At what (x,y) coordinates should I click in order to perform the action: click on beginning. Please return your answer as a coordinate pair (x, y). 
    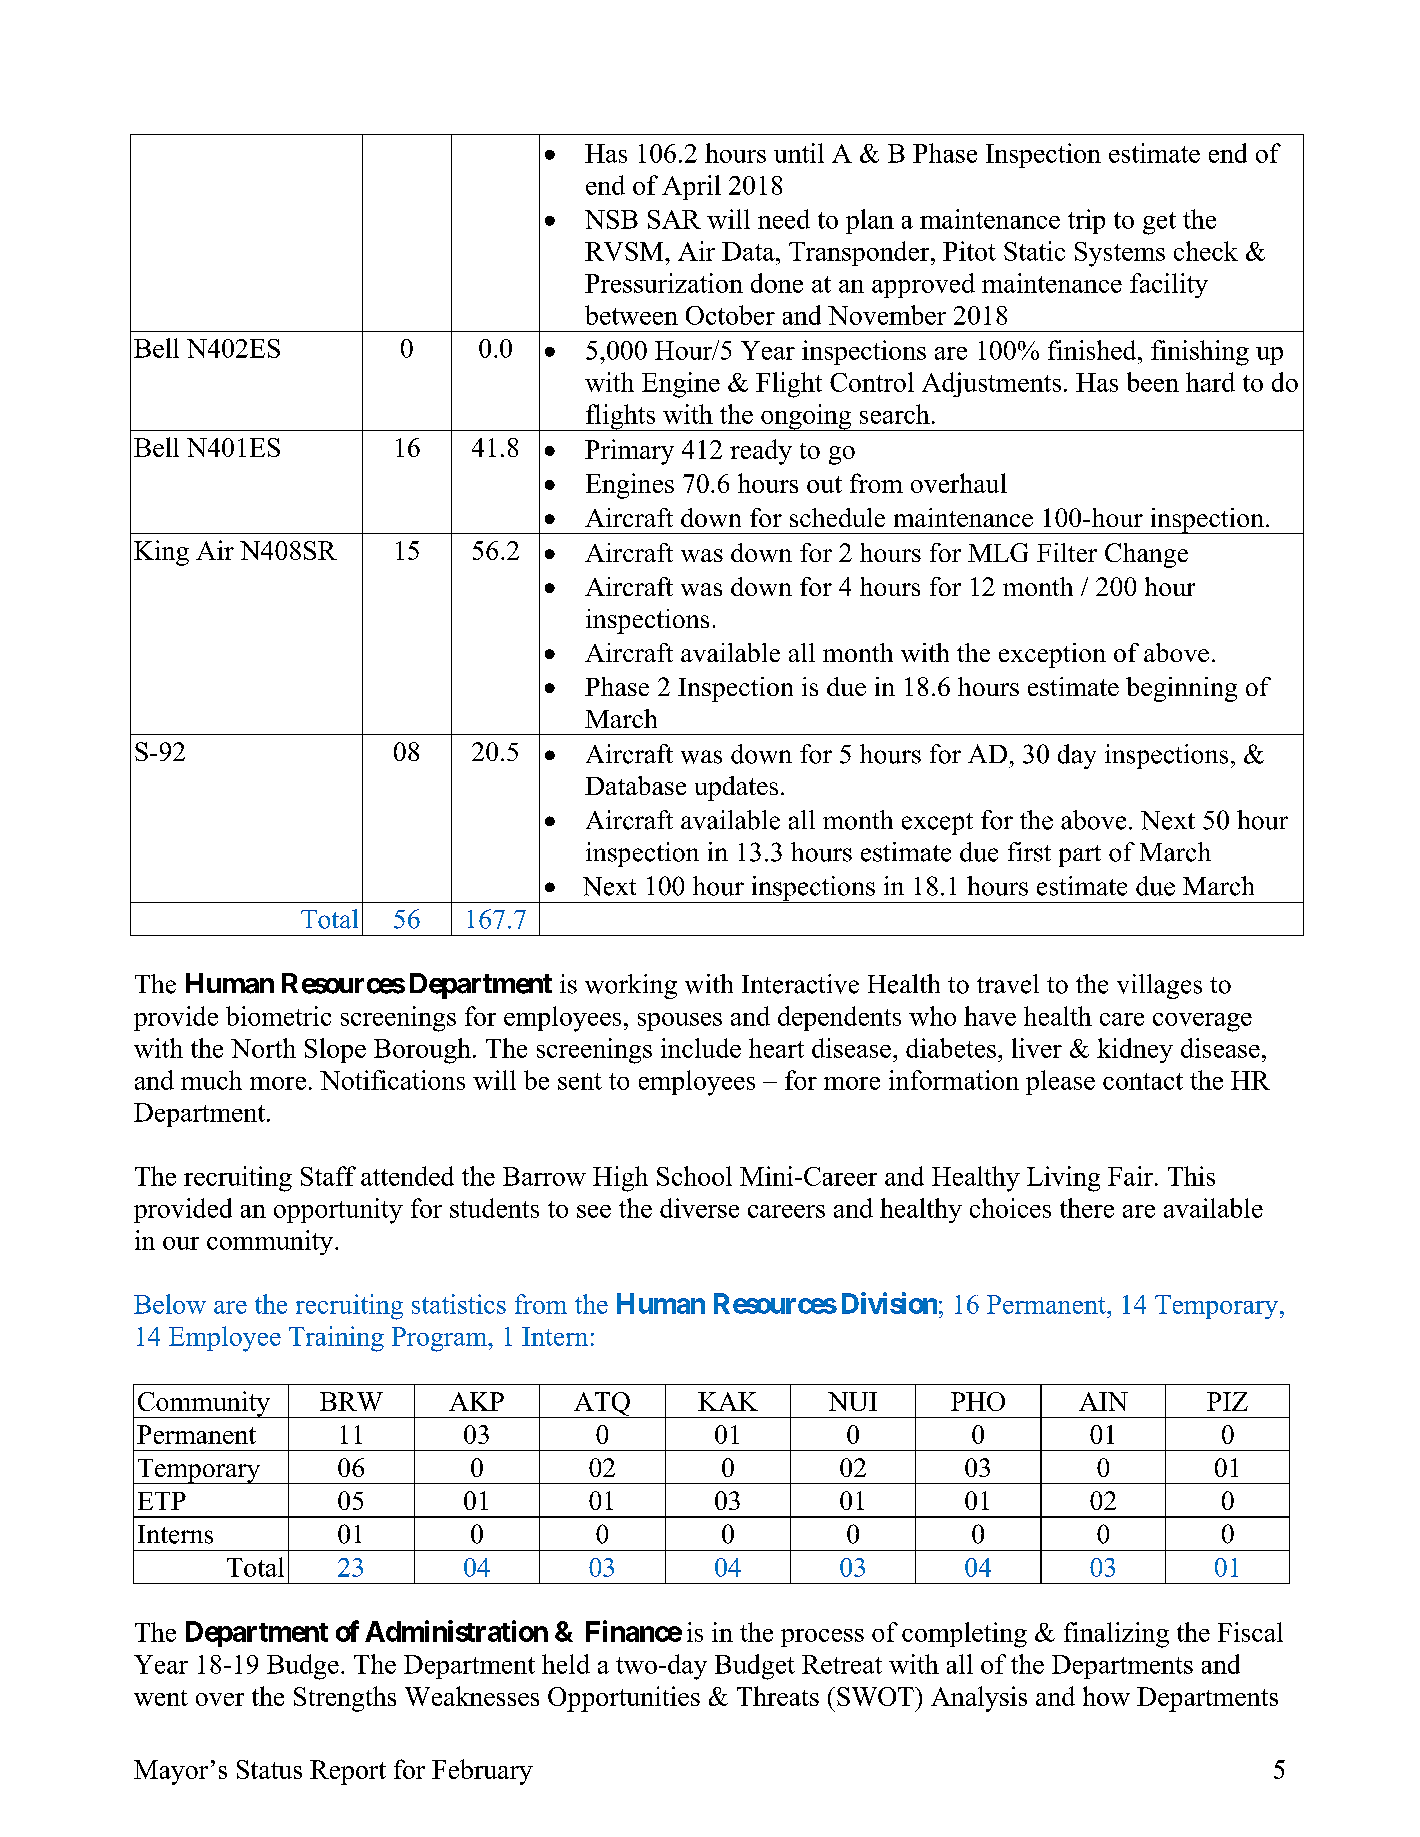
    Looking at the image, I should click on (1181, 689).
